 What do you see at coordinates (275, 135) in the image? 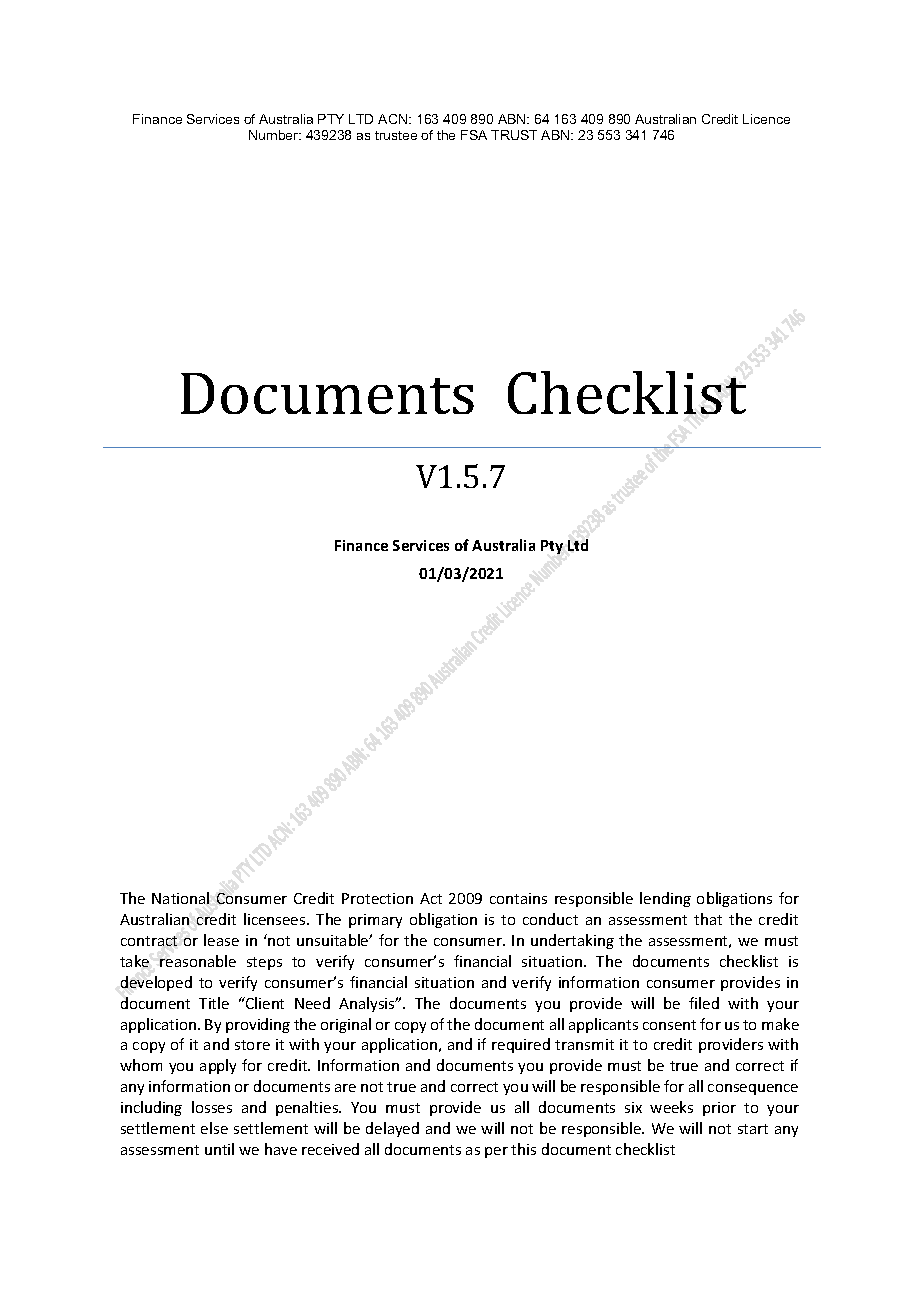
I see `Number` at bounding box center [275, 135].
